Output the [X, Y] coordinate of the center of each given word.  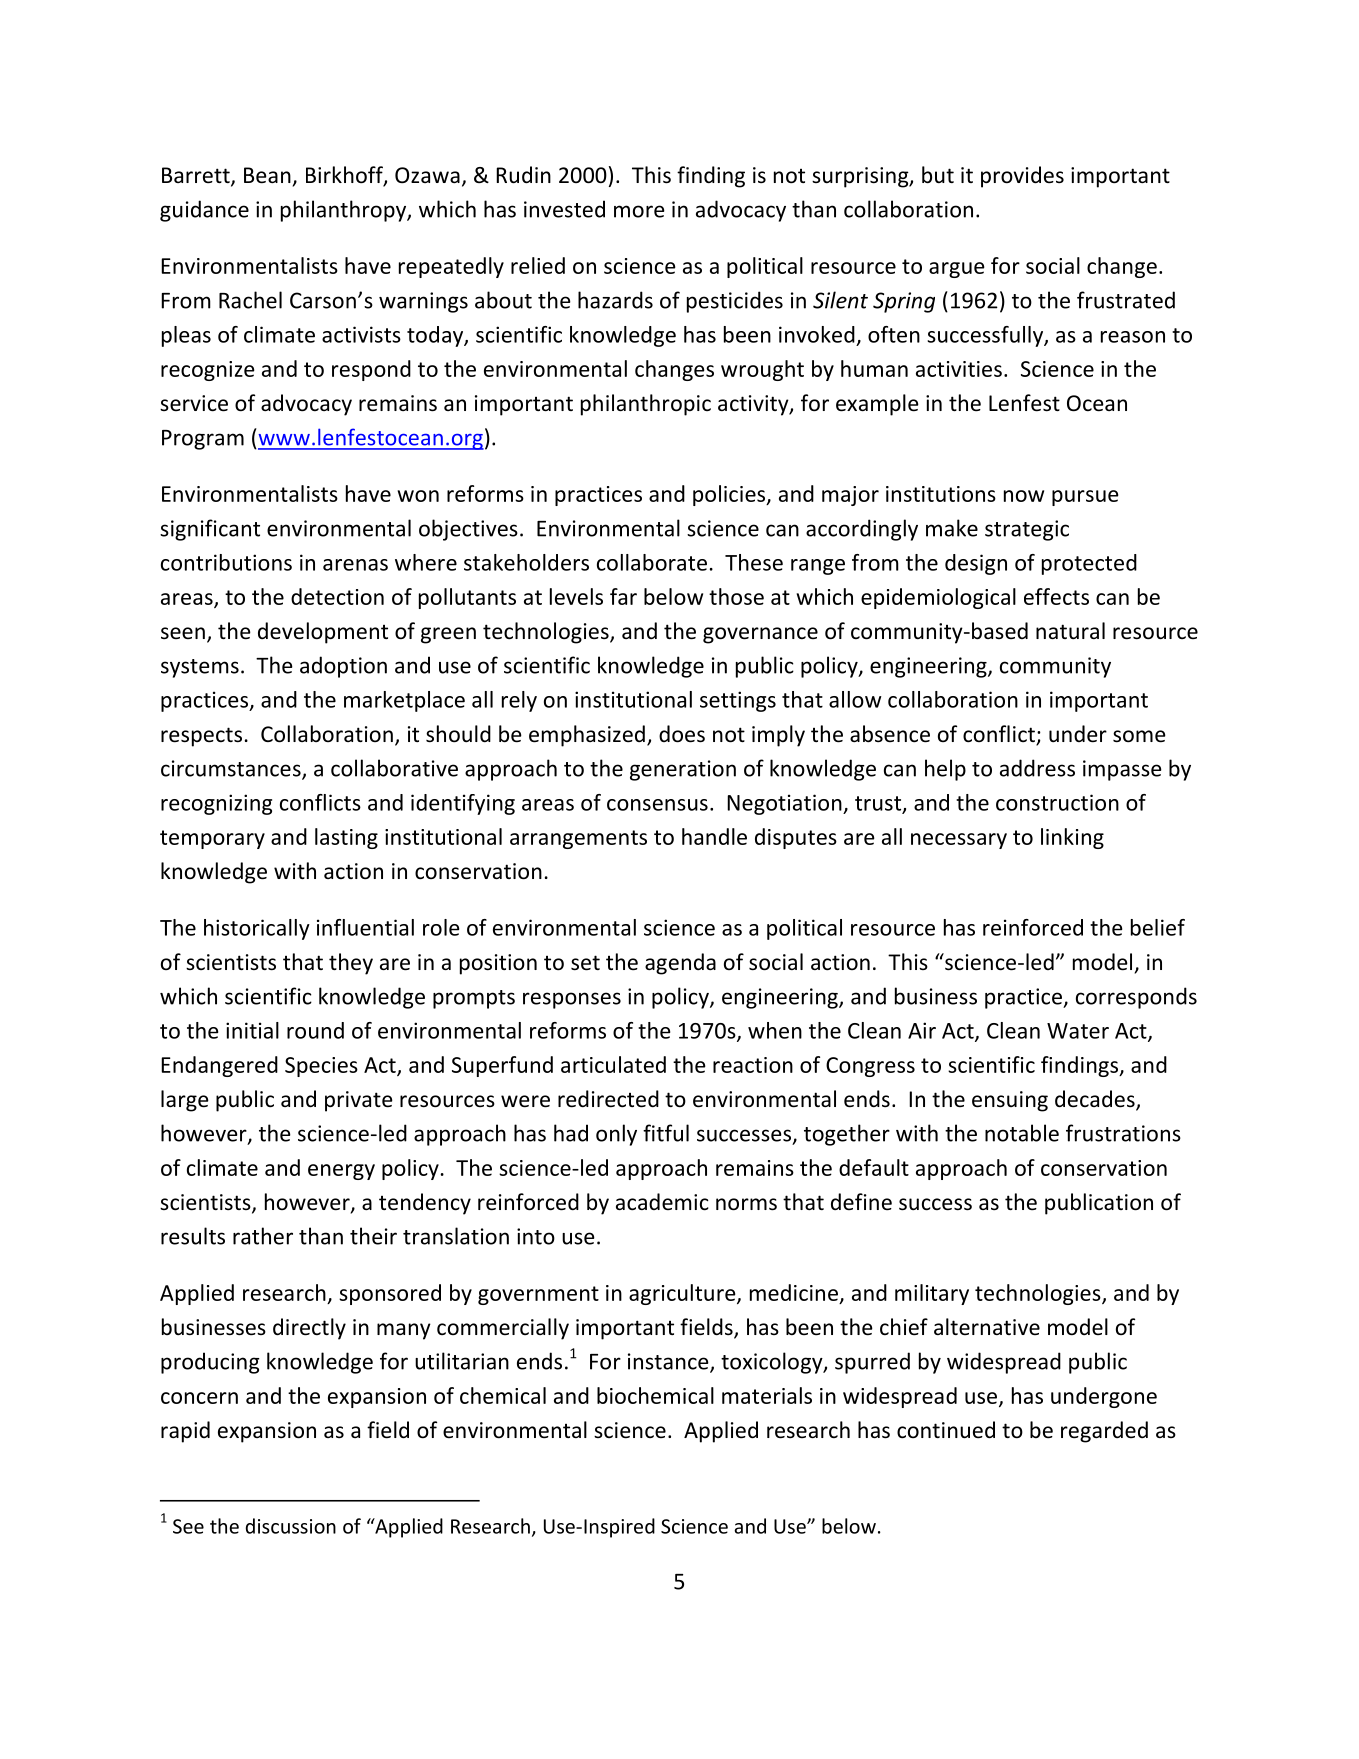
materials [767, 1395]
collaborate [652, 562]
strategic [1027, 530]
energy [341, 1172]
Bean [267, 175]
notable [1022, 1133]
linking [1072, 838]
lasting [346, 838]
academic [662, 1202]
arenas [355, 565]
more [639, 211]
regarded [1104, 1432]
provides [1022, 177]
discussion [291, 1526]
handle [714, 836]
